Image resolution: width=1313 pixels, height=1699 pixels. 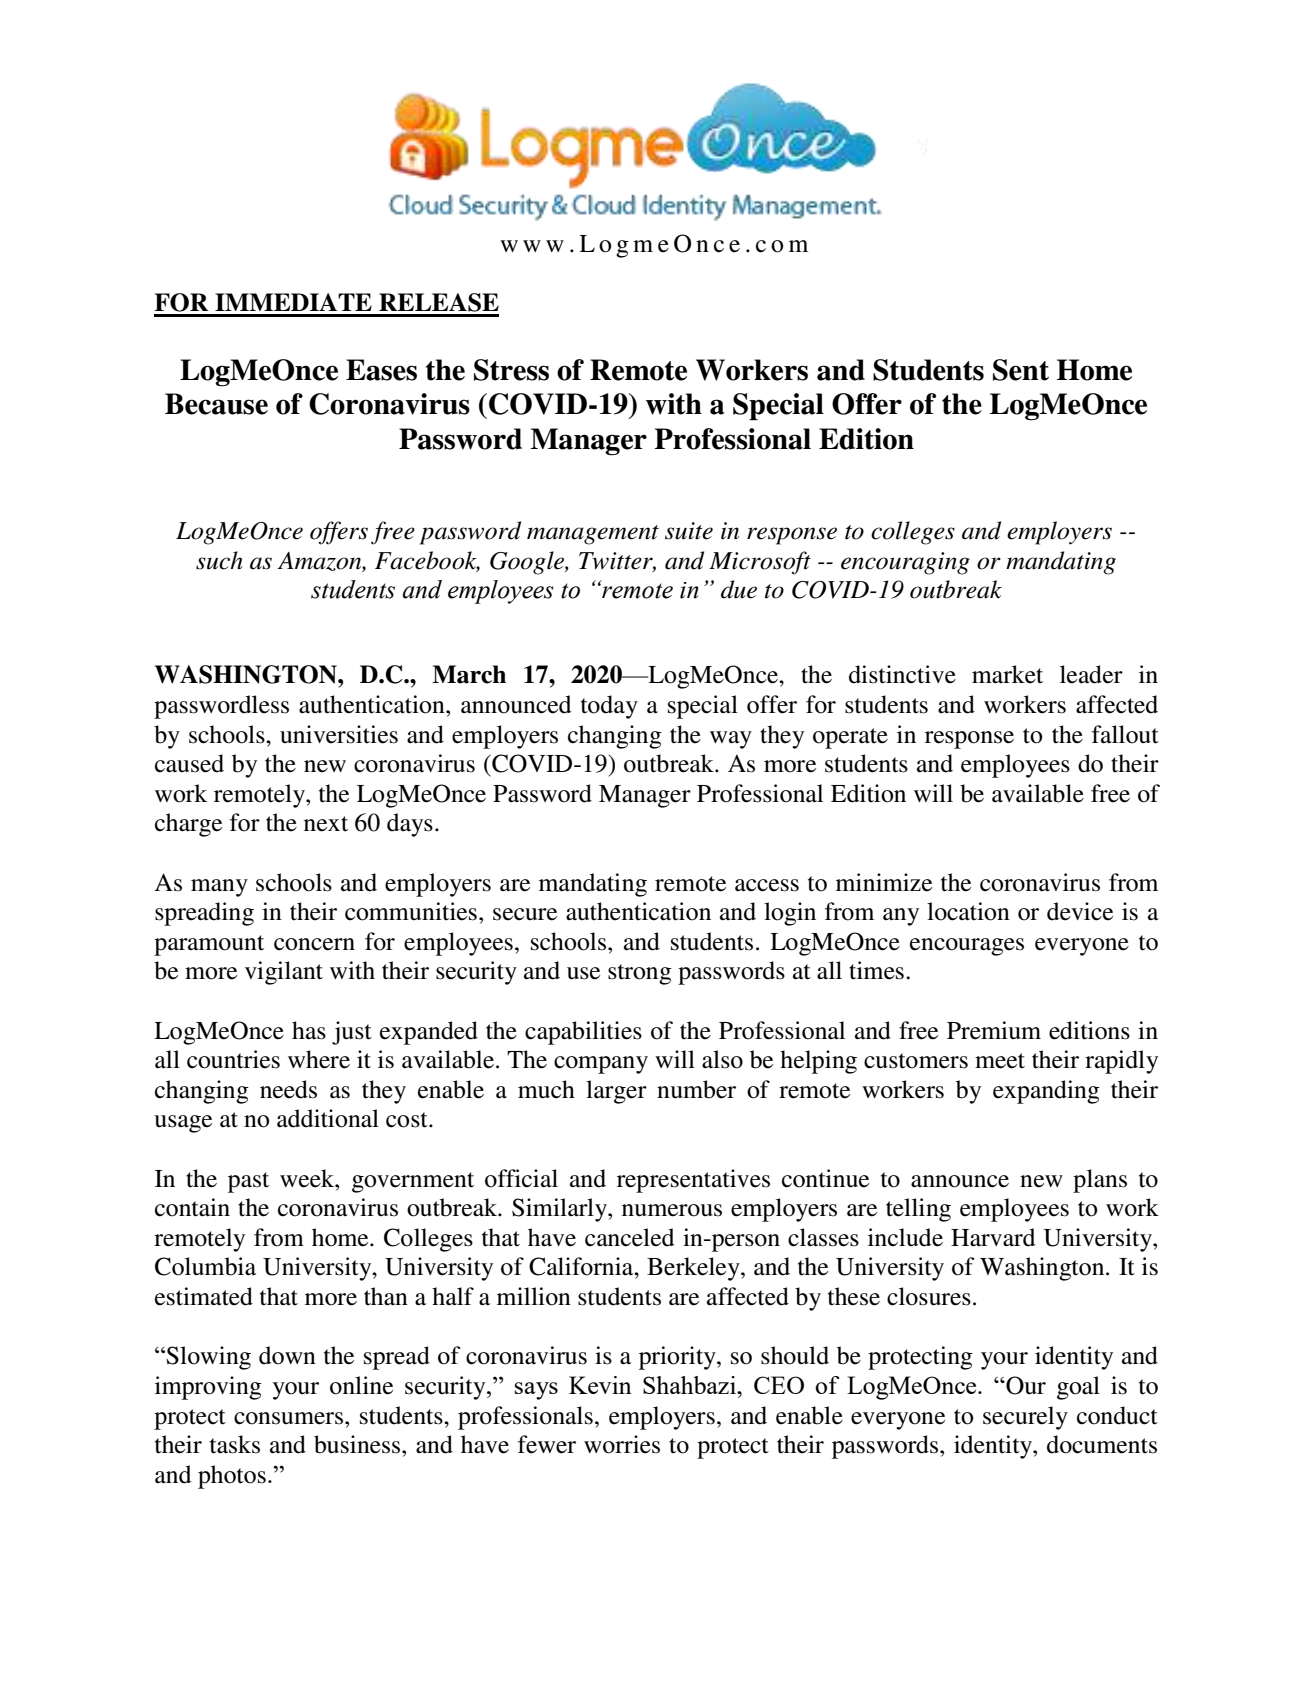 What do you see at coordinates (731, 740) in the document?
I see `way` at bounding box center [731, 740].
